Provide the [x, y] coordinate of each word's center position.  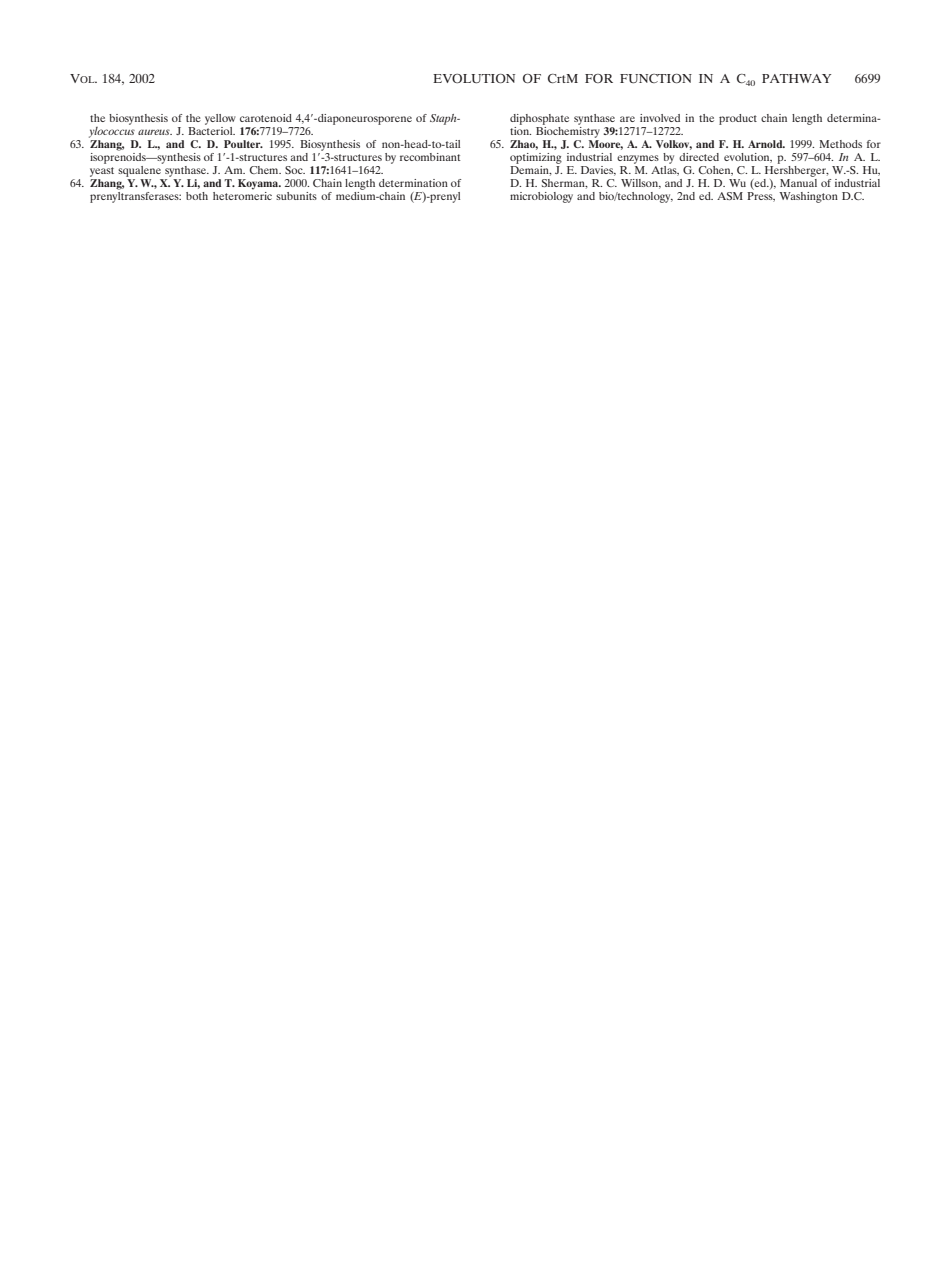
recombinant [430, 157]
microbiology [541, 197]
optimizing [536, 158]
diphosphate [539, 119]
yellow [220, 119]
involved [660, 118]
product [738, 119]
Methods [840, 144]
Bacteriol [211, 129]
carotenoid [266, 118]
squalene [140, 170]
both [197, 196]
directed [699, 157]
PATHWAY [796, 78]
